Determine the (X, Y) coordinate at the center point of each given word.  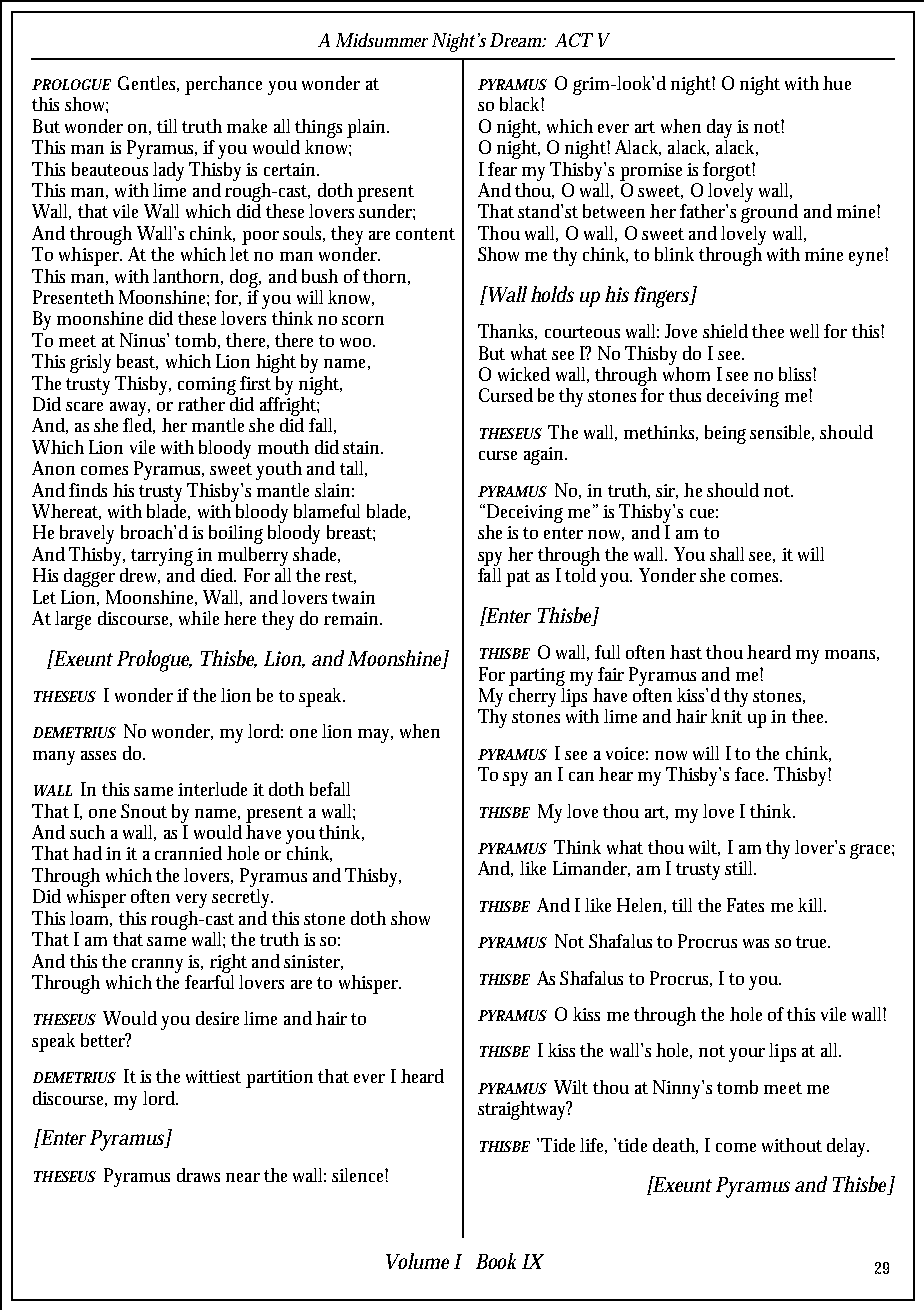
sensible (782, 433)
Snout (144, 811)
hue (837, 83)
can (581, 776)
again (545, 456)
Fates (745, 905)
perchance (223, 85)
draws (198, 1175)
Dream (518, 40)
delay (848, 1147)
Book (496, 1261)
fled (139, 426)
